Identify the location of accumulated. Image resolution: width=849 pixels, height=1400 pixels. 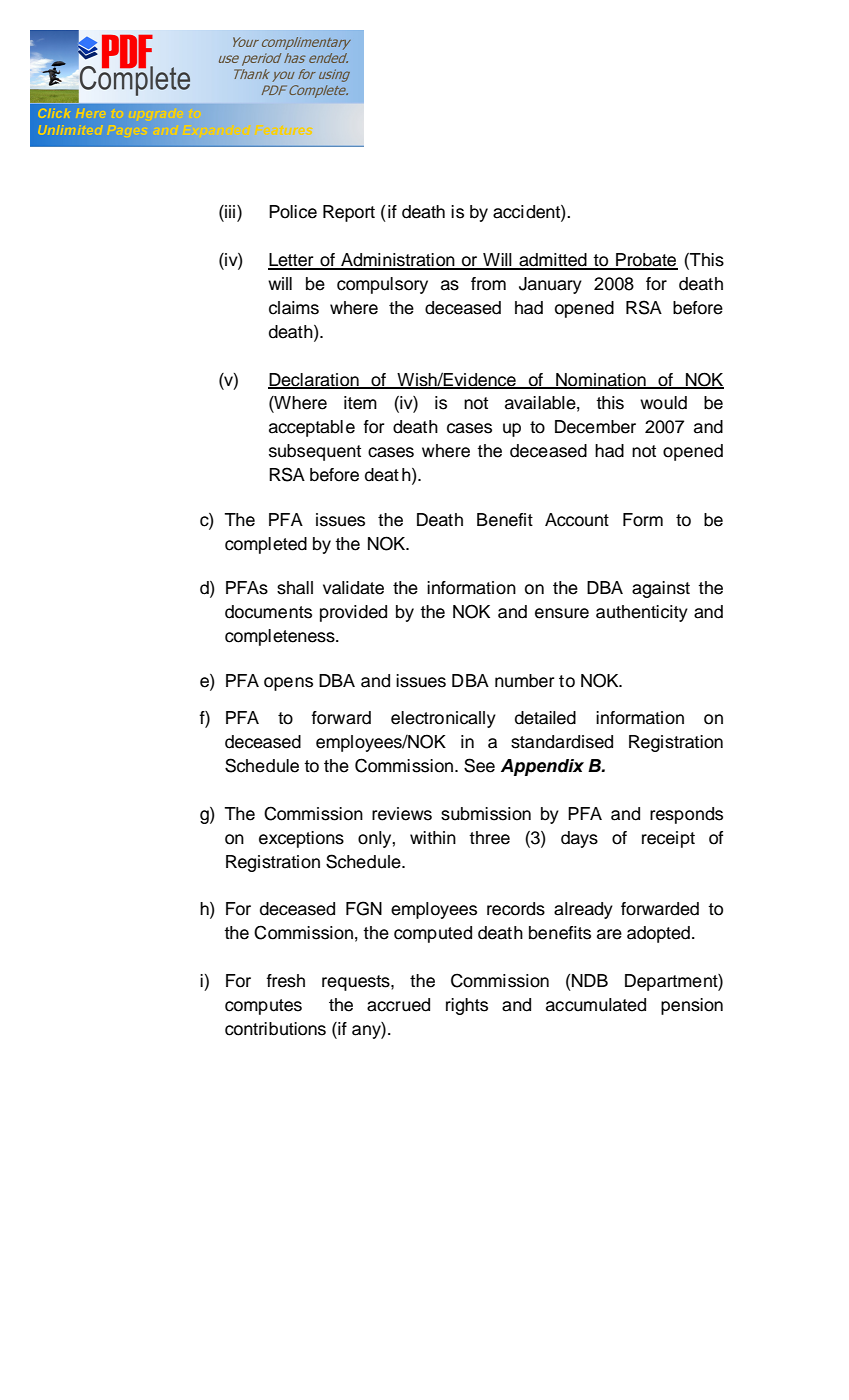
(596, 1005).
